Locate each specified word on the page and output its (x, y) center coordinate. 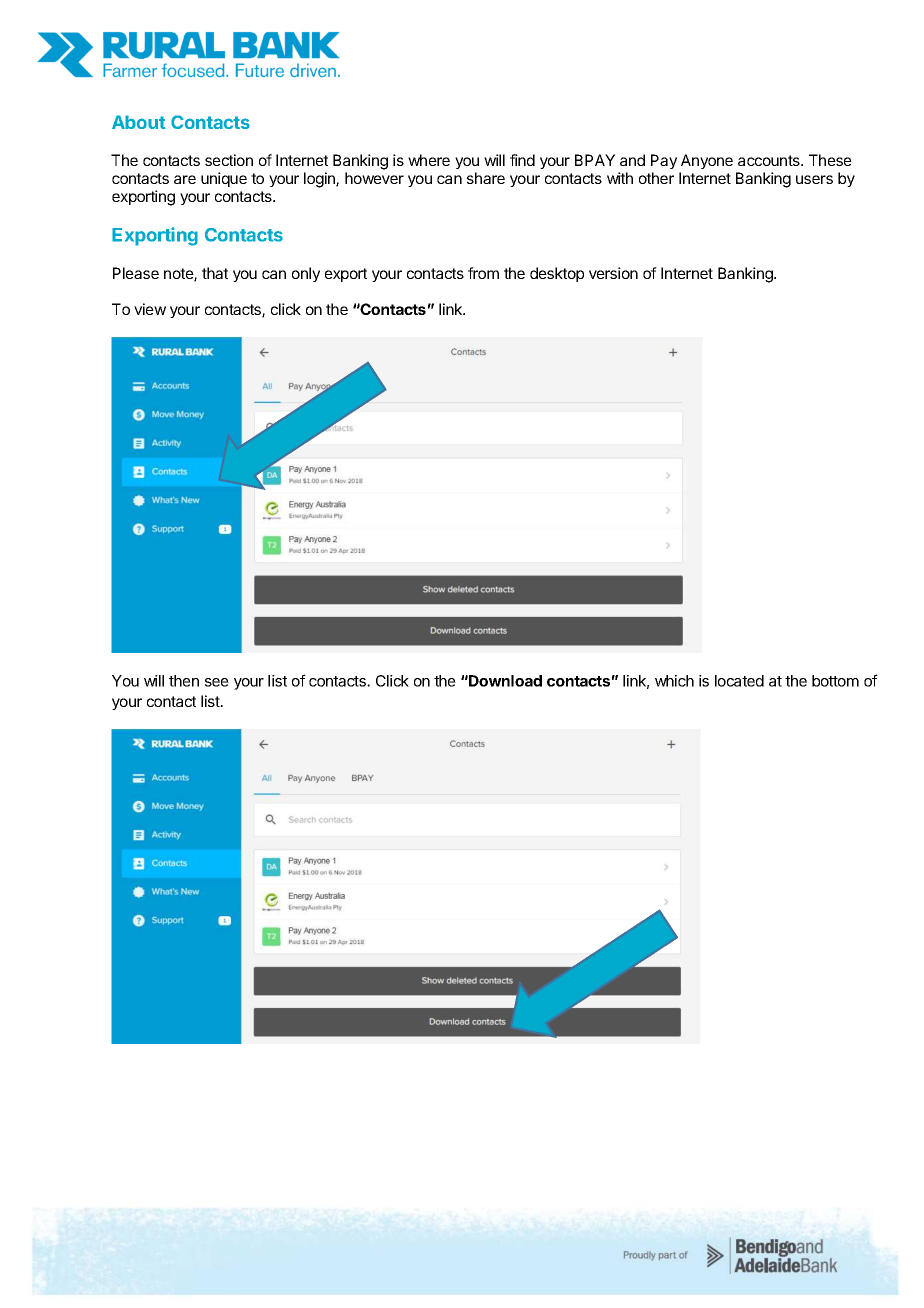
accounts (770, 160)
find (522, 160)
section (229, 160)
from (483, 273)
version (613, 273)
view (150, 309)
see (217, 682)
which (674, 681)
